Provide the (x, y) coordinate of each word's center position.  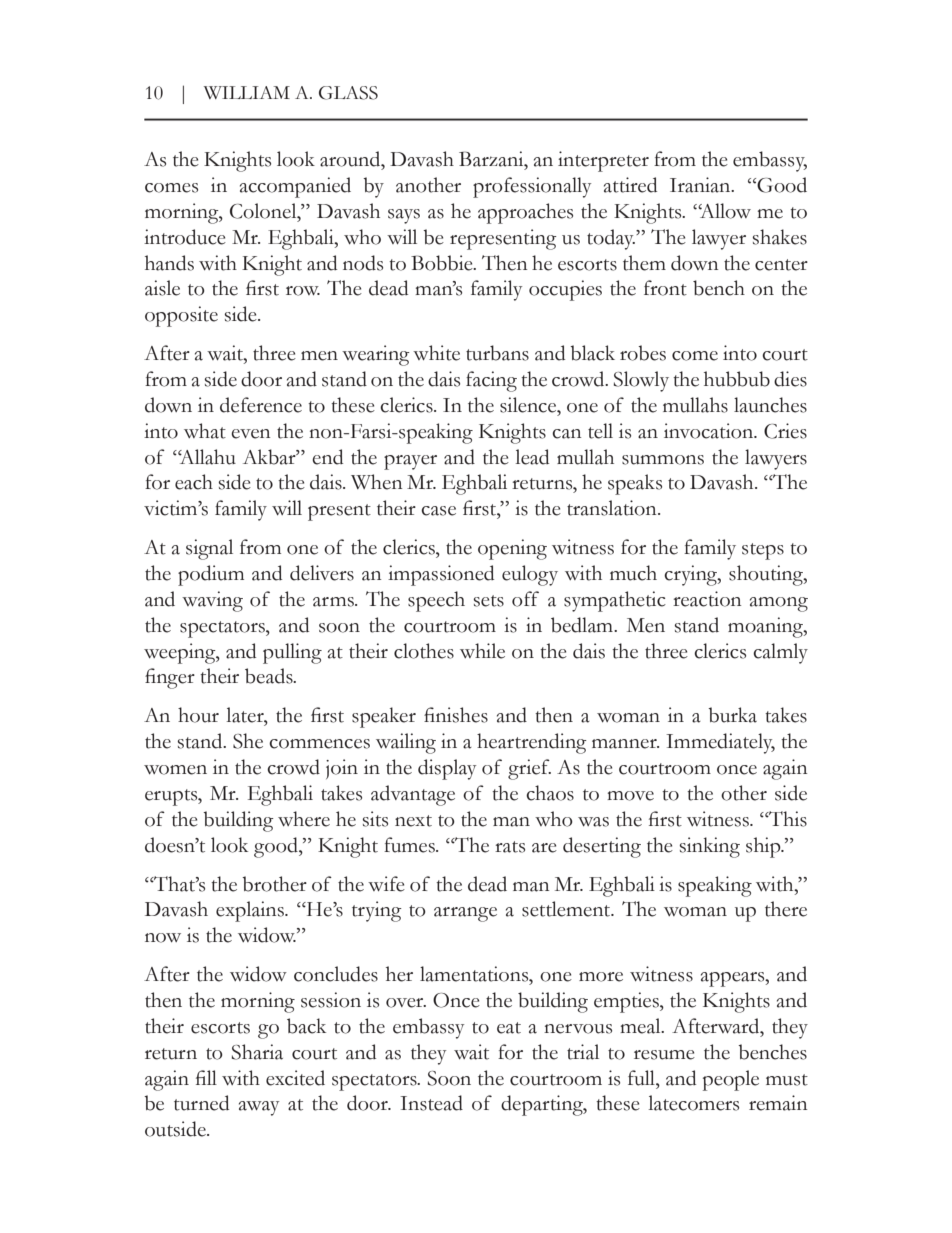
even (250, 434)
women (175, 770)
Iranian (701, 185)
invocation (710, 431)
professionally (532, 187)
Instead (431, 1103)
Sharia (257, 1052)
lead (532, 457)
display (447, 769)
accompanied (295, 187)
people (731, 1080)
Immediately (720, 743)
